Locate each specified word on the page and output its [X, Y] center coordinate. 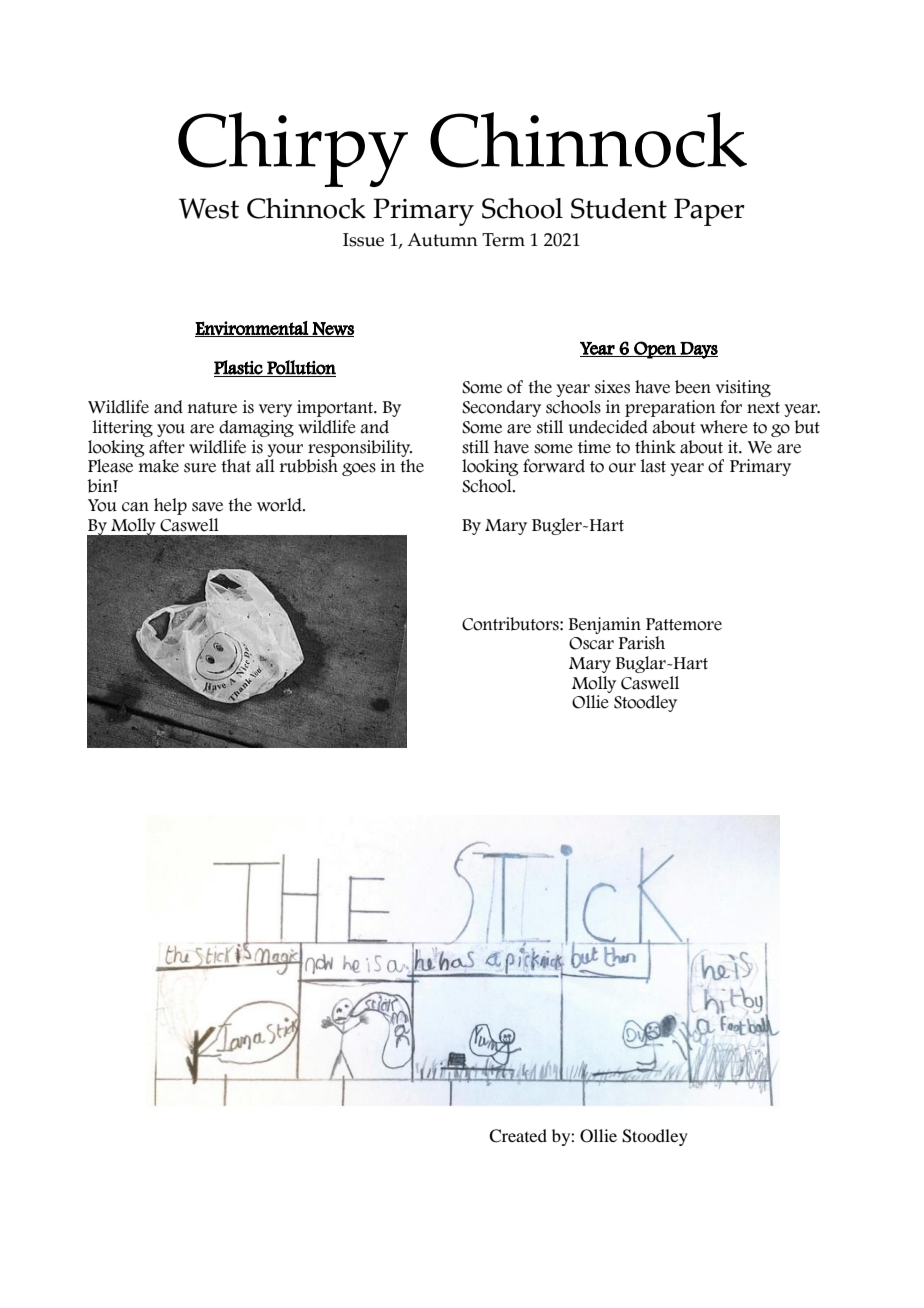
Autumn [442, 240]
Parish [642, 643]
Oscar [591, 643]
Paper [709, 212]
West [209, 208]
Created [518, 1136]
